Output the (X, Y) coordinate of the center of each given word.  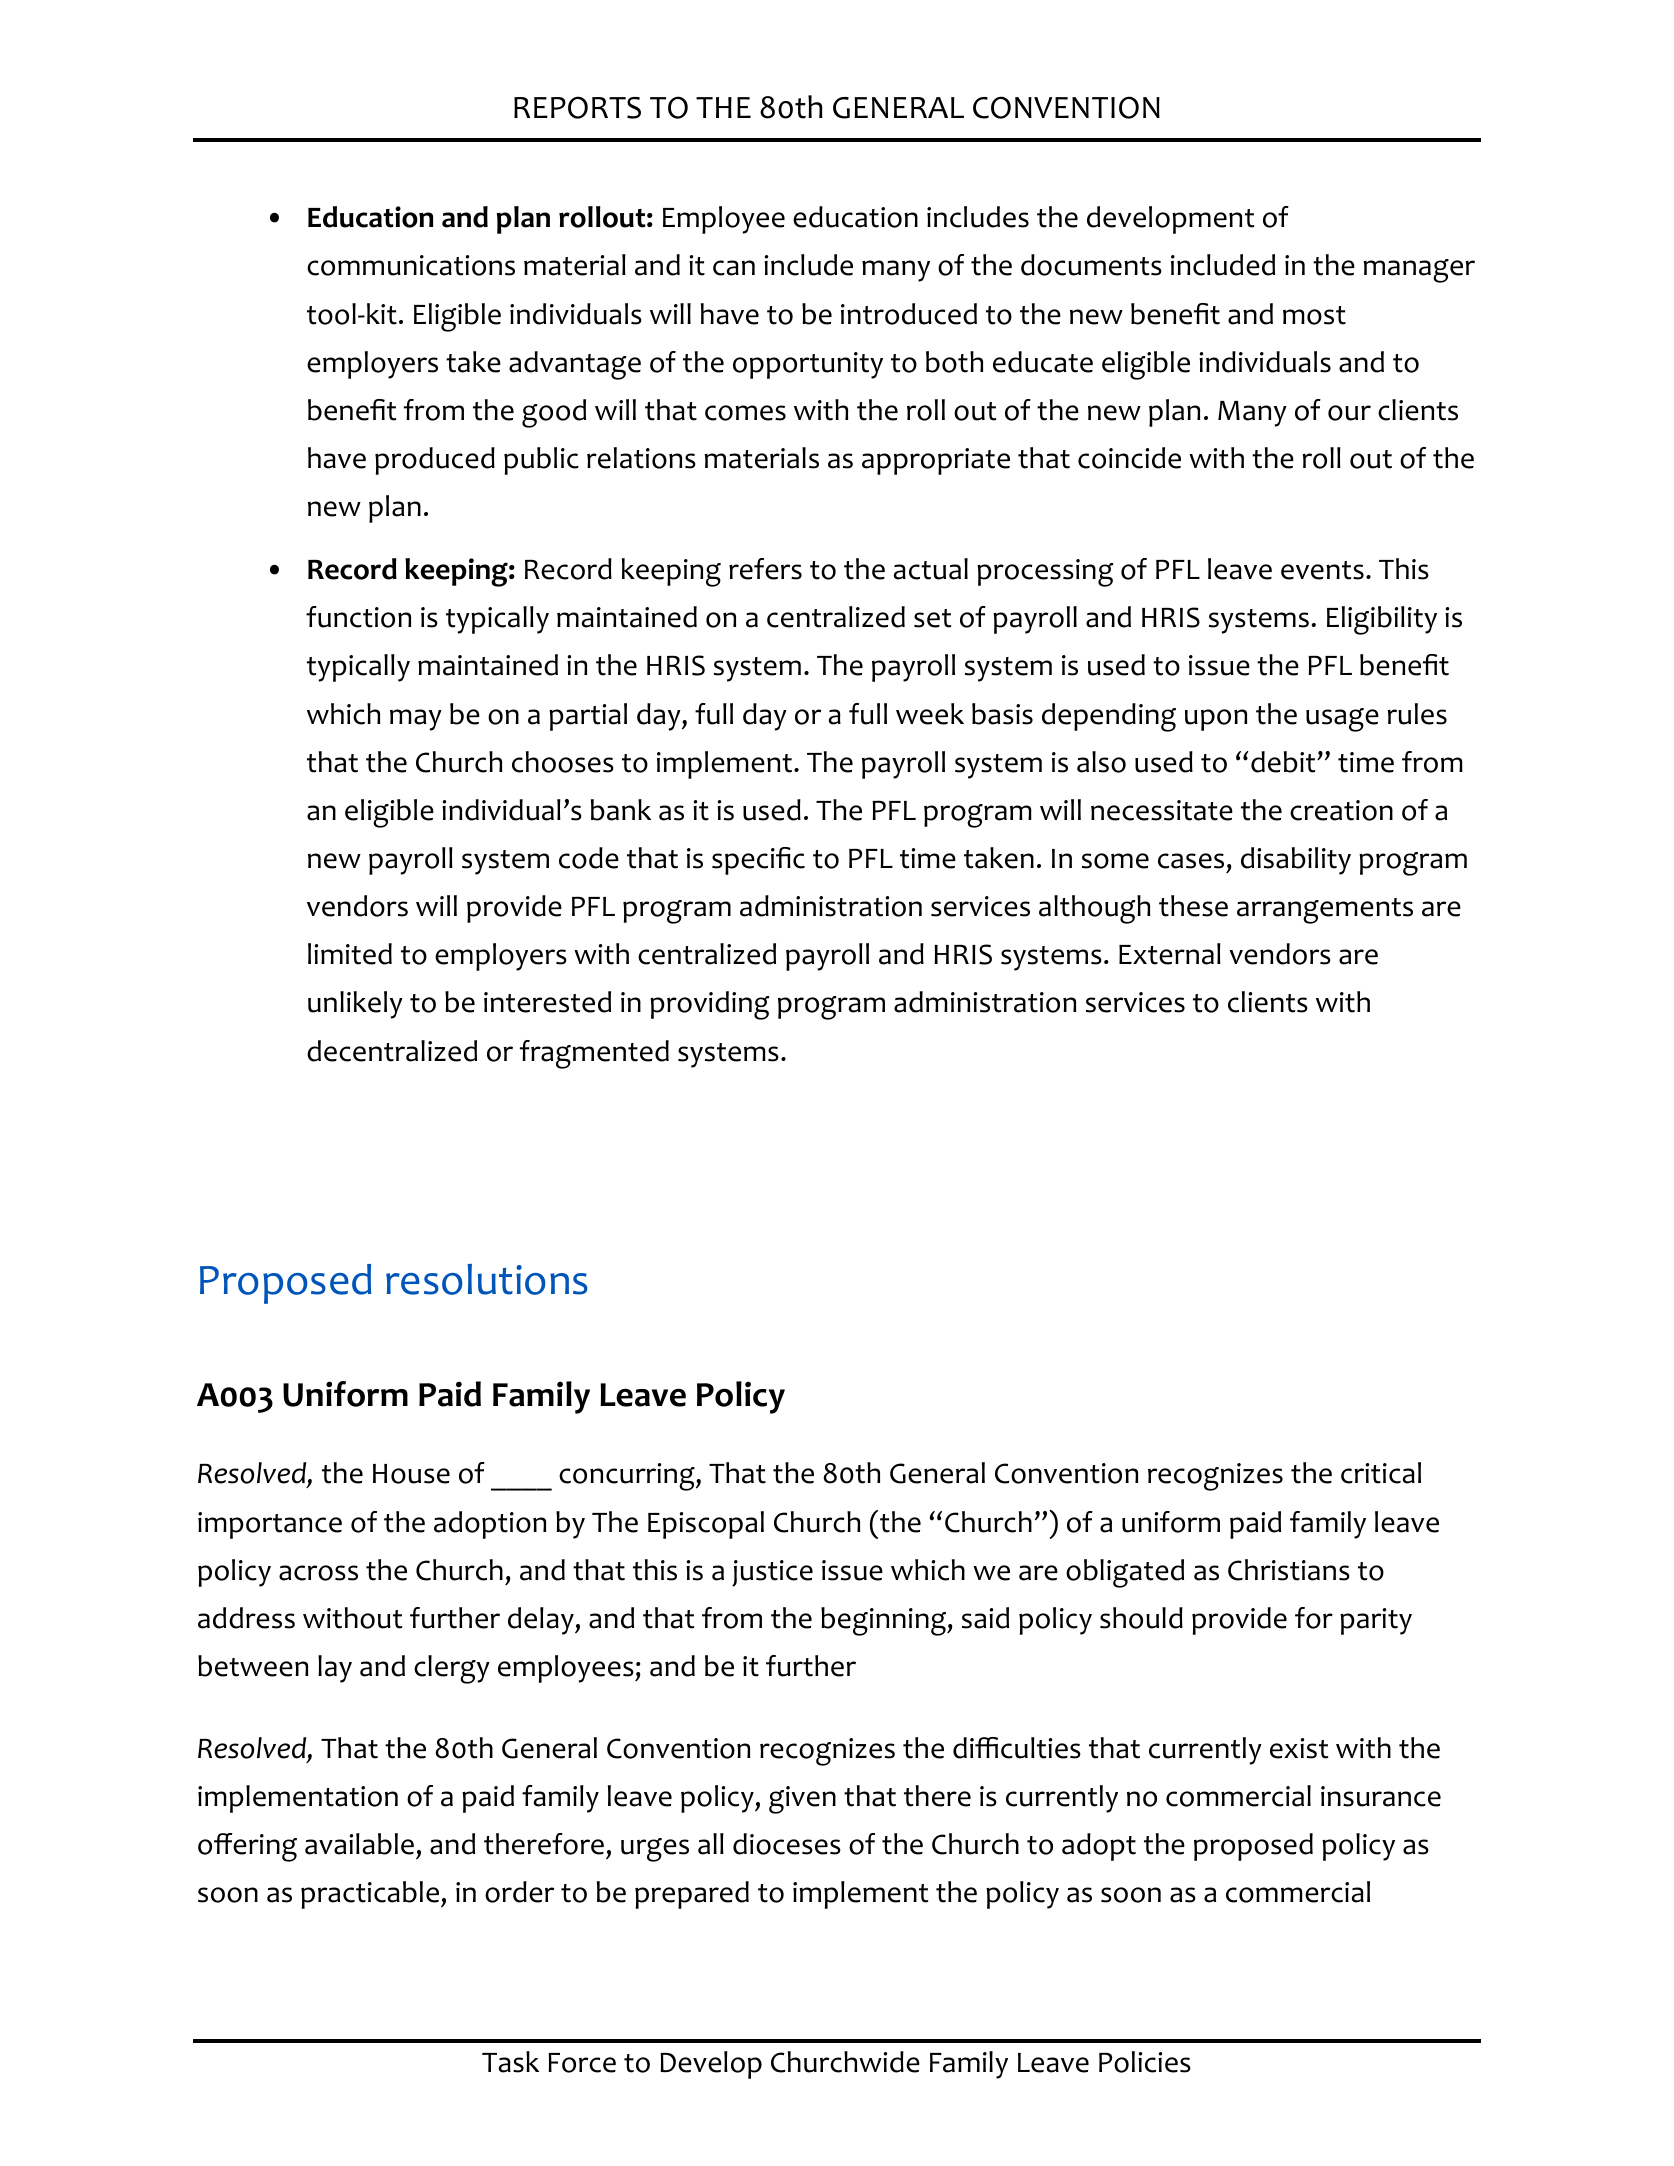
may (416, 720)
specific (758, 861)
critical (1381, 1473)
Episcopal (706, 1525)
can (734, 268)
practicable (370, 1895)
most (1314, 315)
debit (1284, 762)
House (411, 1474)
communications (411, 265)
